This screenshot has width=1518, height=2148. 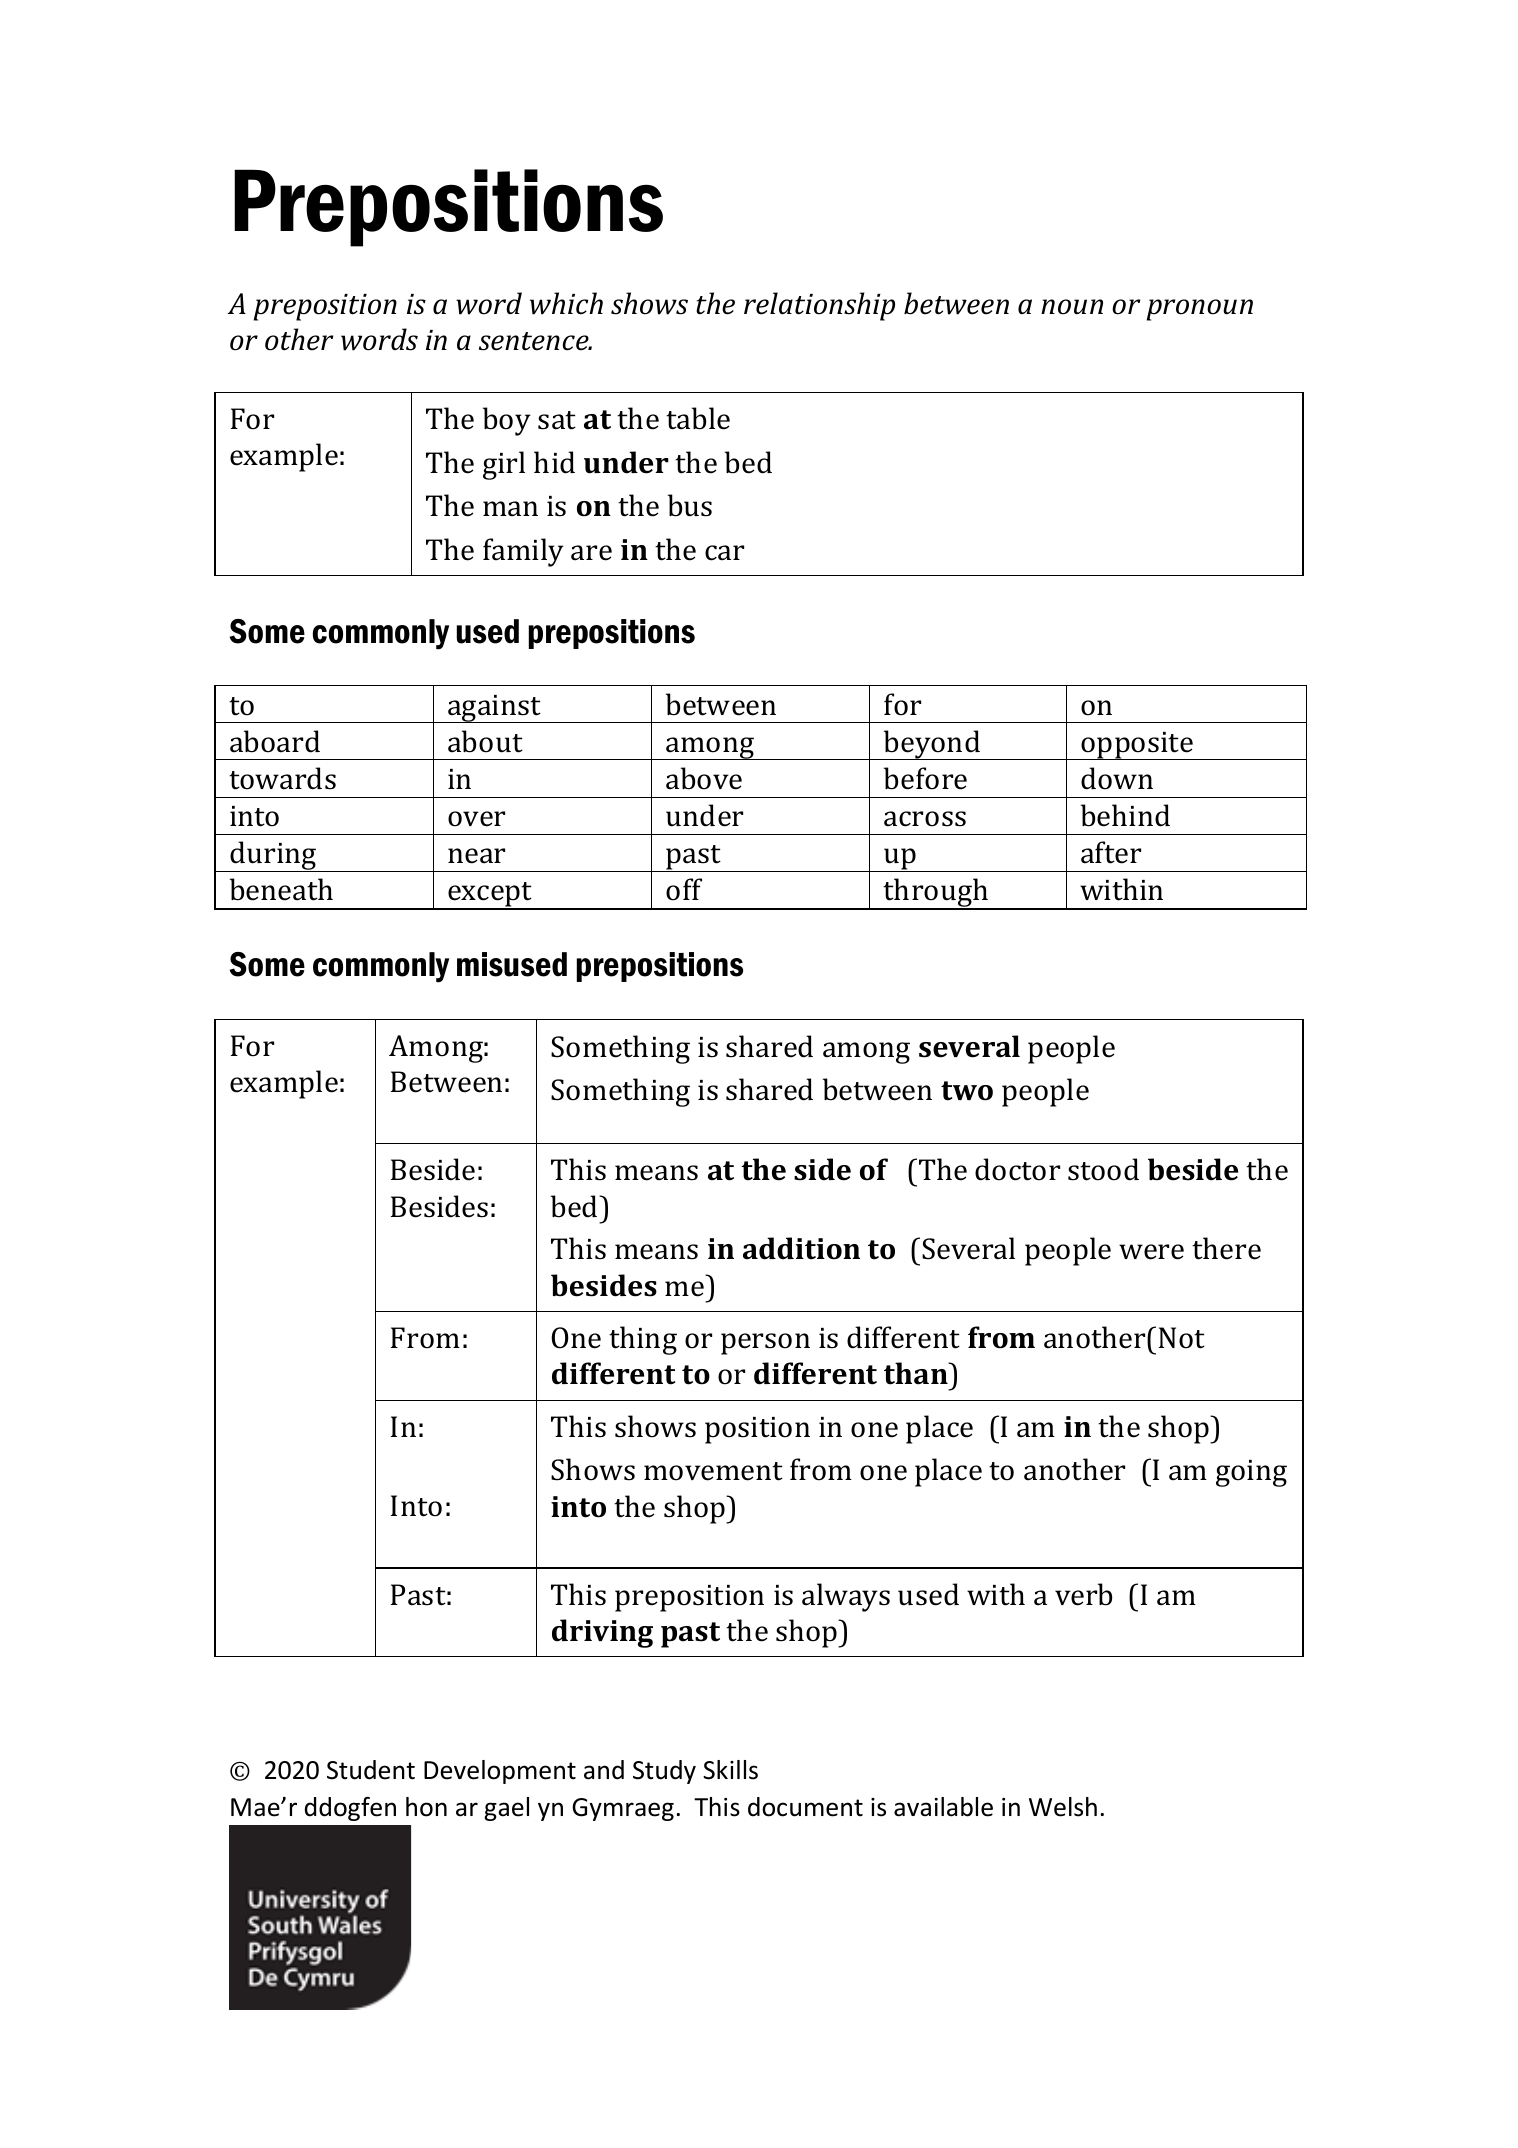 What do you see at coordinates (1151, 1252) in the screenshot?
I see `were` at bounding box center [1151, 1252].
